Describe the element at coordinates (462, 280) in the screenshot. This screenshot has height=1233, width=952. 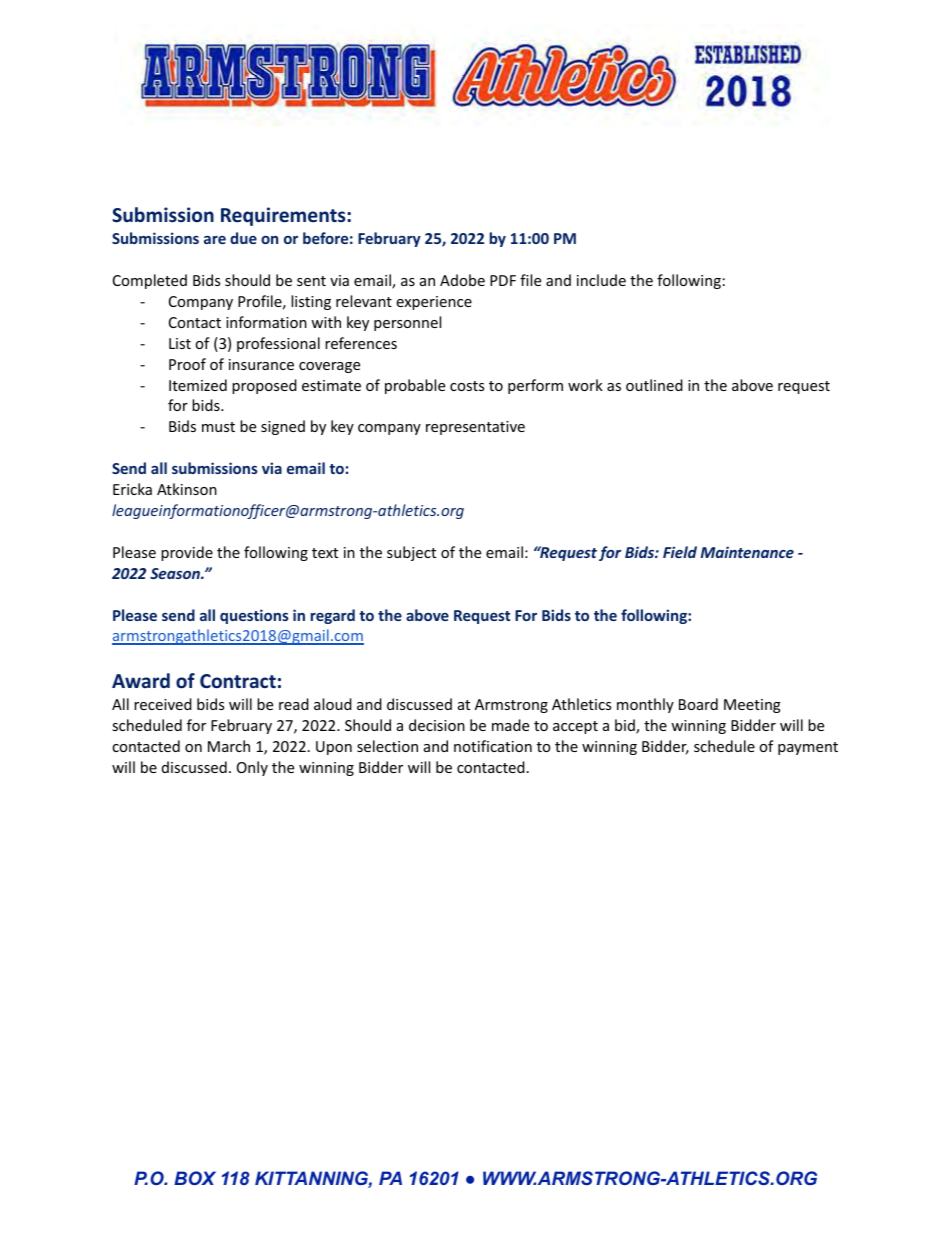
I see `Adobe` at that location.
